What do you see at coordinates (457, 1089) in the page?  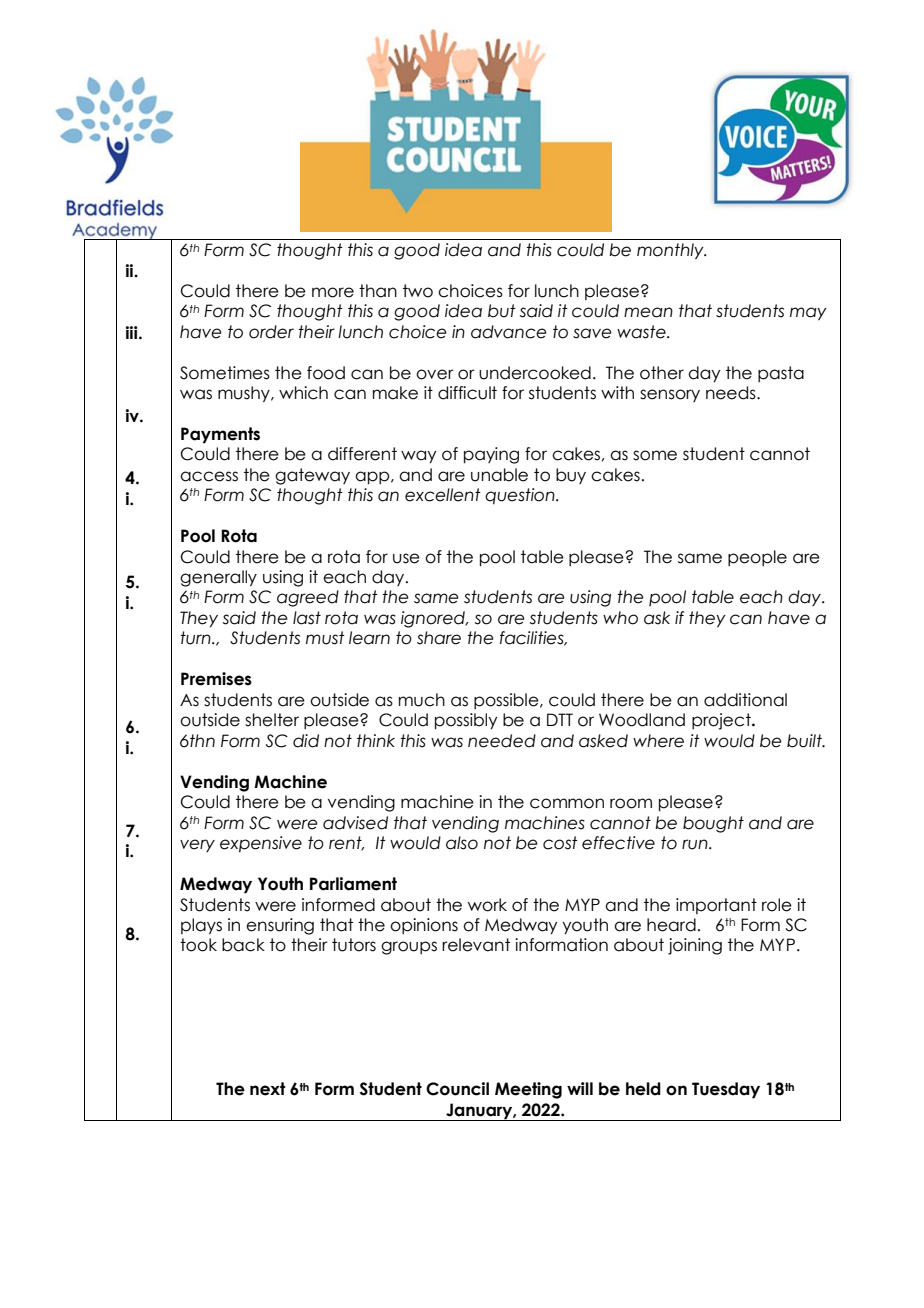 I see `Council` at bounding box center [457, 1089].
